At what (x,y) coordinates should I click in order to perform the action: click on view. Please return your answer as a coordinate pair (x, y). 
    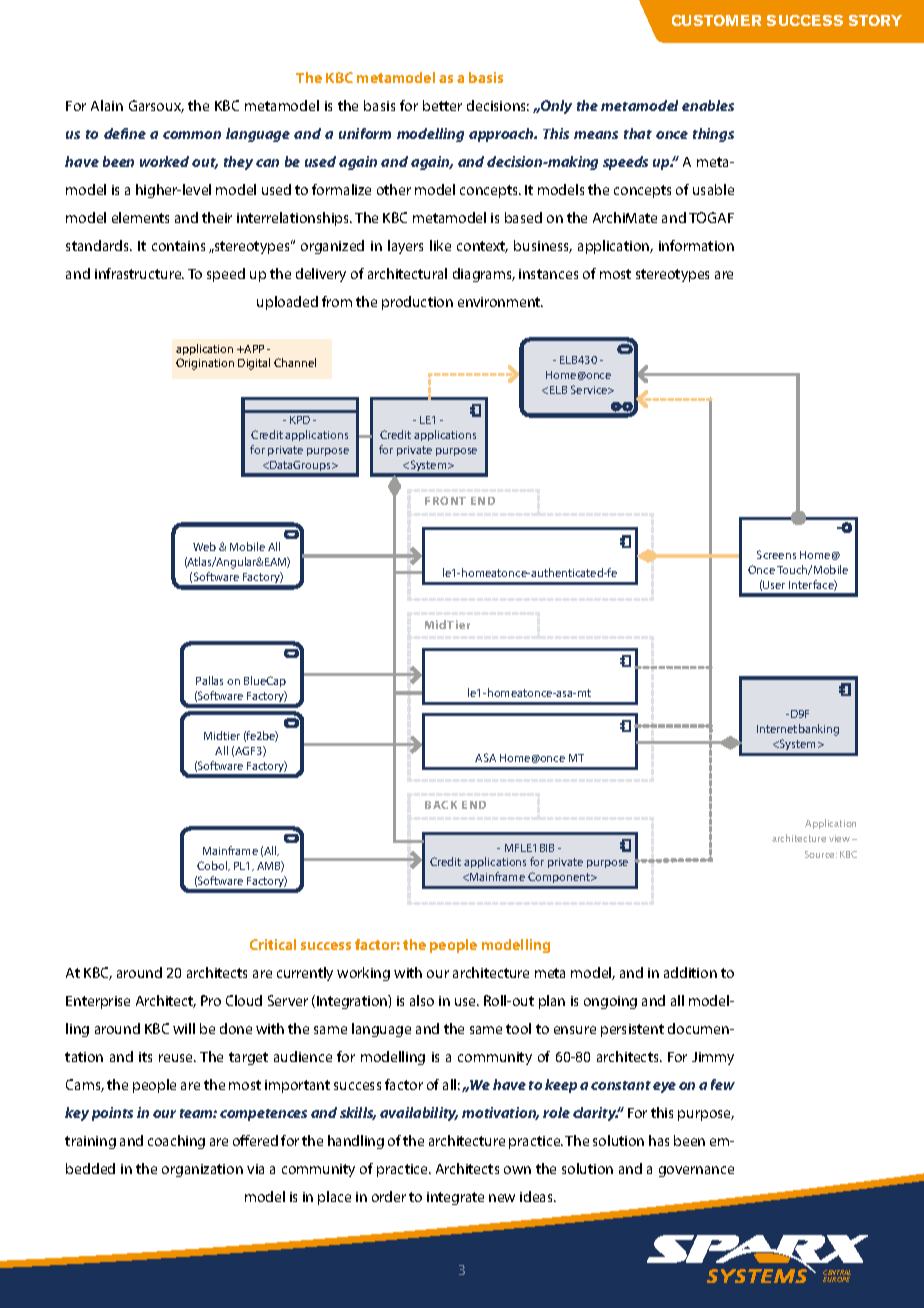
    Looking at the image, I should click on (841, 838).
